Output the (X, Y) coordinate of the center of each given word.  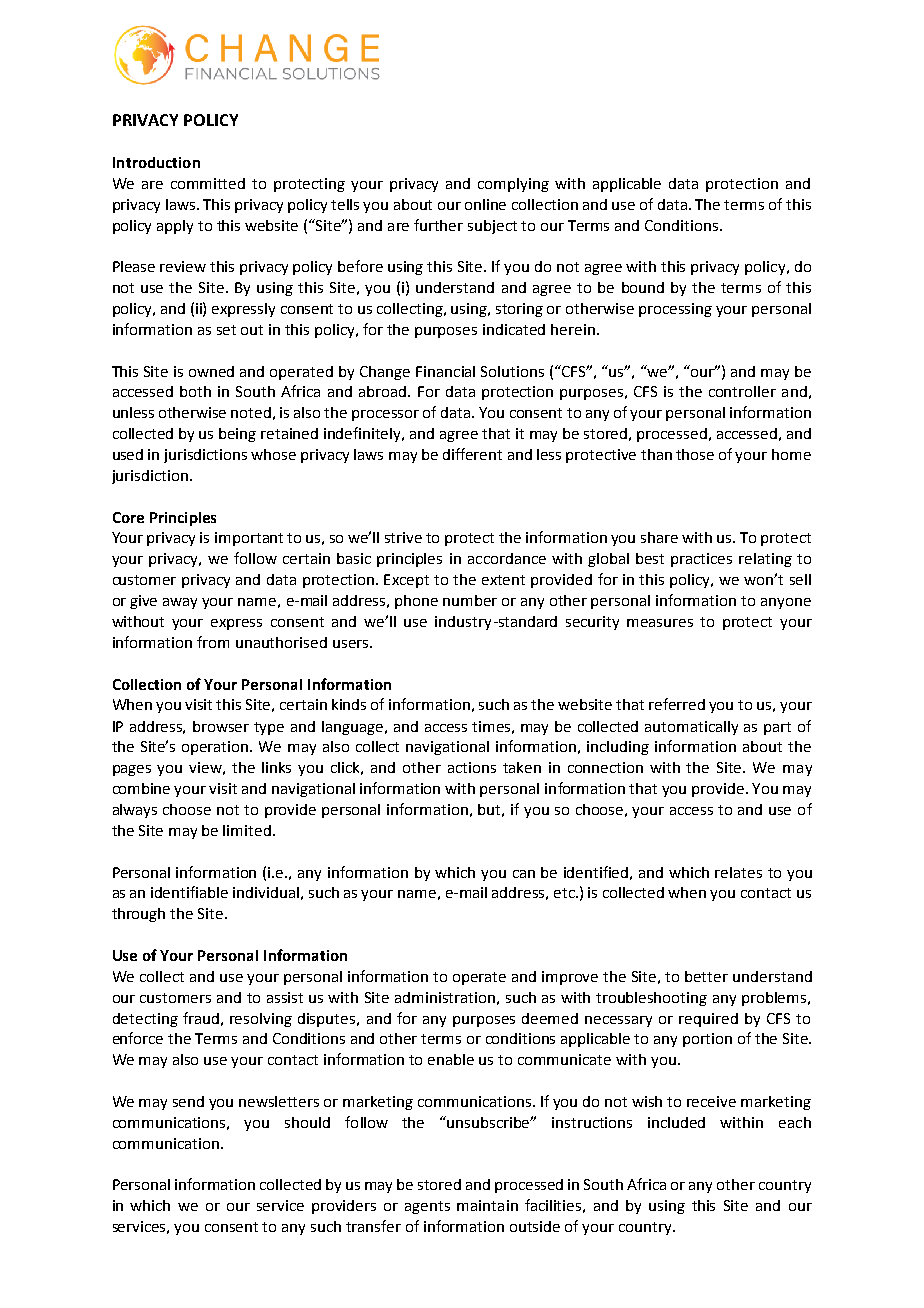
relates (738, 872)
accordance (507, 558)
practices (701, 560)
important (249, 539)
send (188, 1101)
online (485, 204)
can (524, 874)
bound (643, 287)
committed (208, 183)
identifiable (189, 892)
